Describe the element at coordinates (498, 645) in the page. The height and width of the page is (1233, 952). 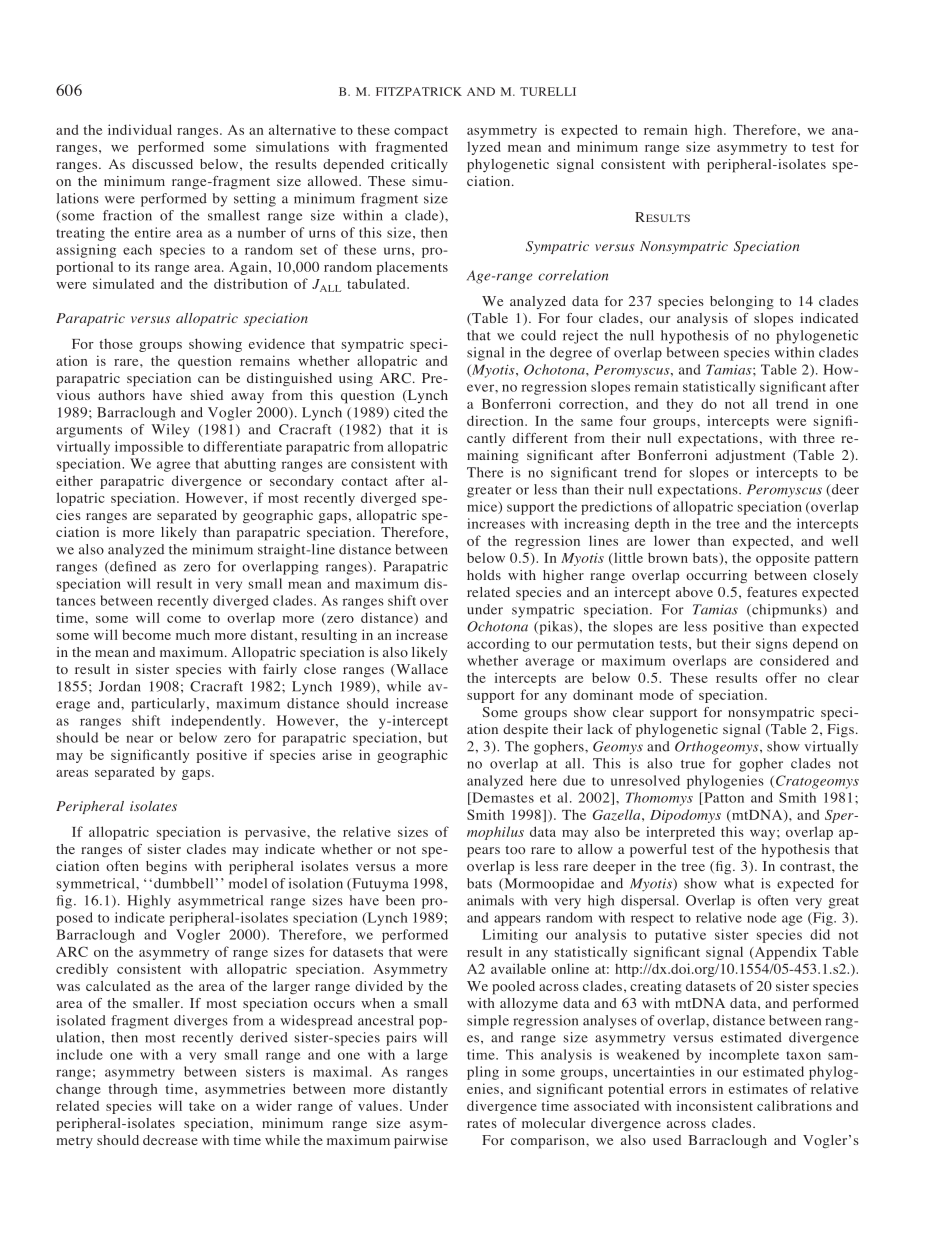
I see `according` at that location.
